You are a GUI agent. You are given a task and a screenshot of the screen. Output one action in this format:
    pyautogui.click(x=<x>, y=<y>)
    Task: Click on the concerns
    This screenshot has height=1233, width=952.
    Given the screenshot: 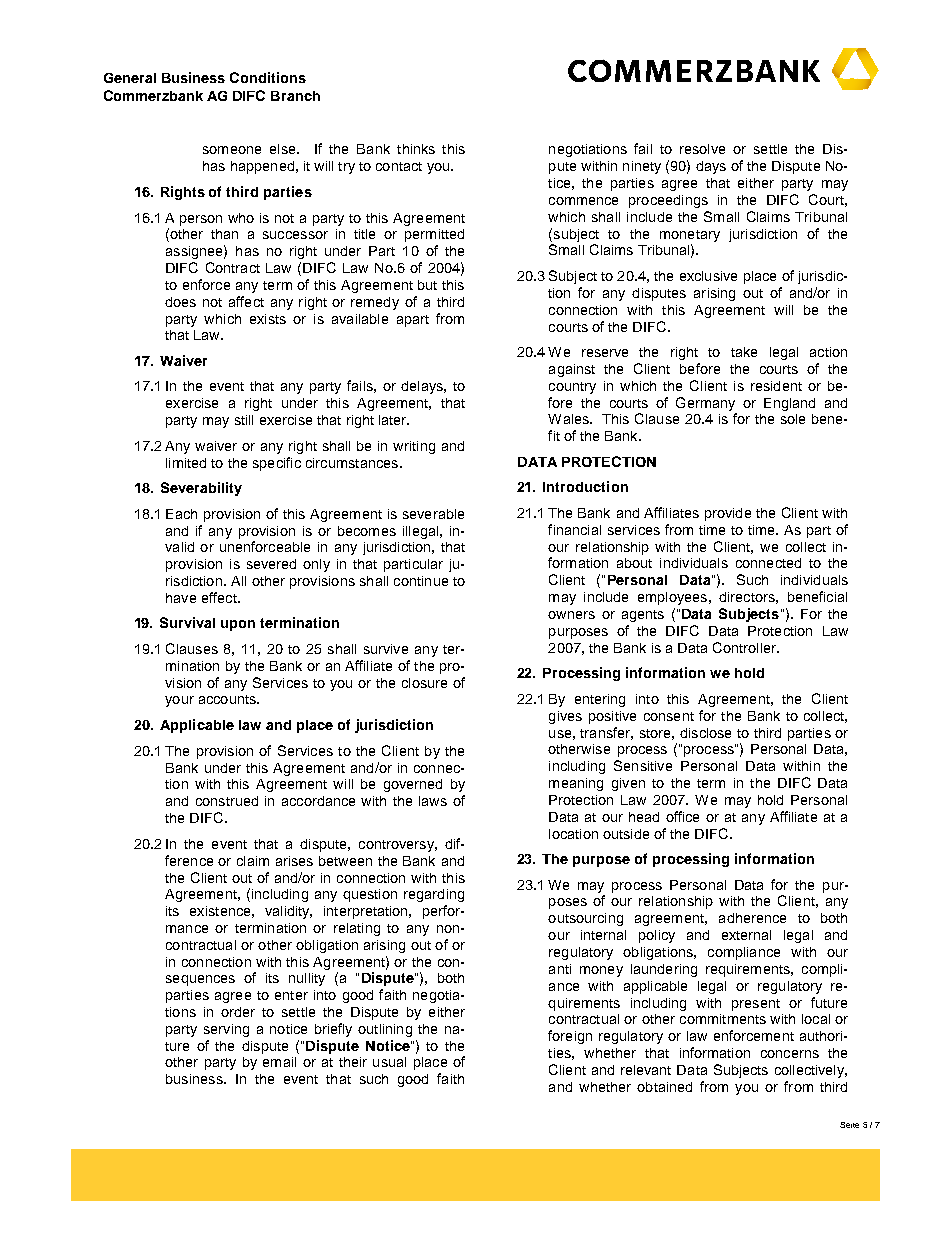 What is the action you would take?
    pyautogui.click(x=790, y=1054)
